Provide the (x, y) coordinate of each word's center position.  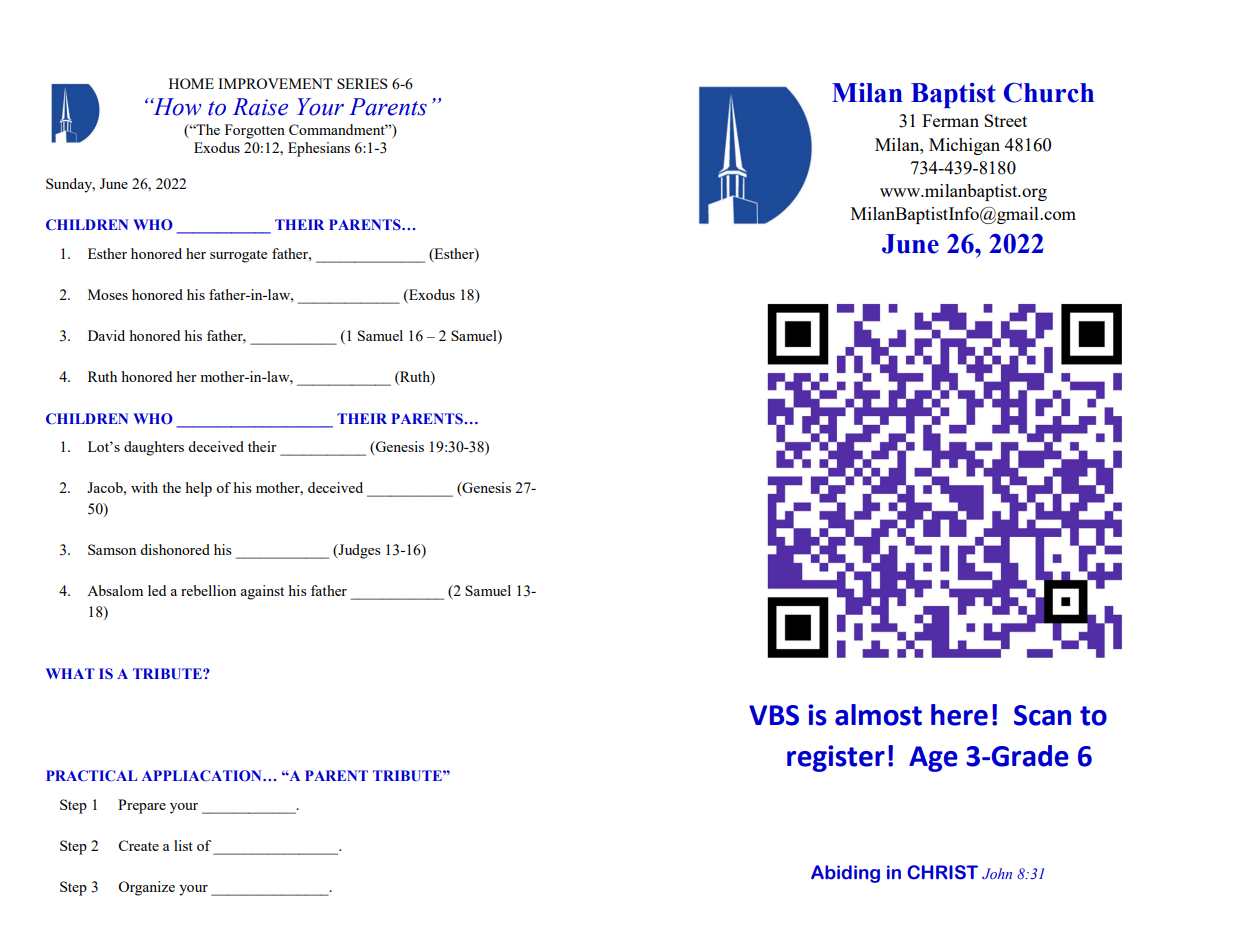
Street (1005, 120)
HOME (191, 83)
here (959, 715)
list (183, 845)
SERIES (362, 83)
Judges (358, 551)
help (199, 489)
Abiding (845, 874)
